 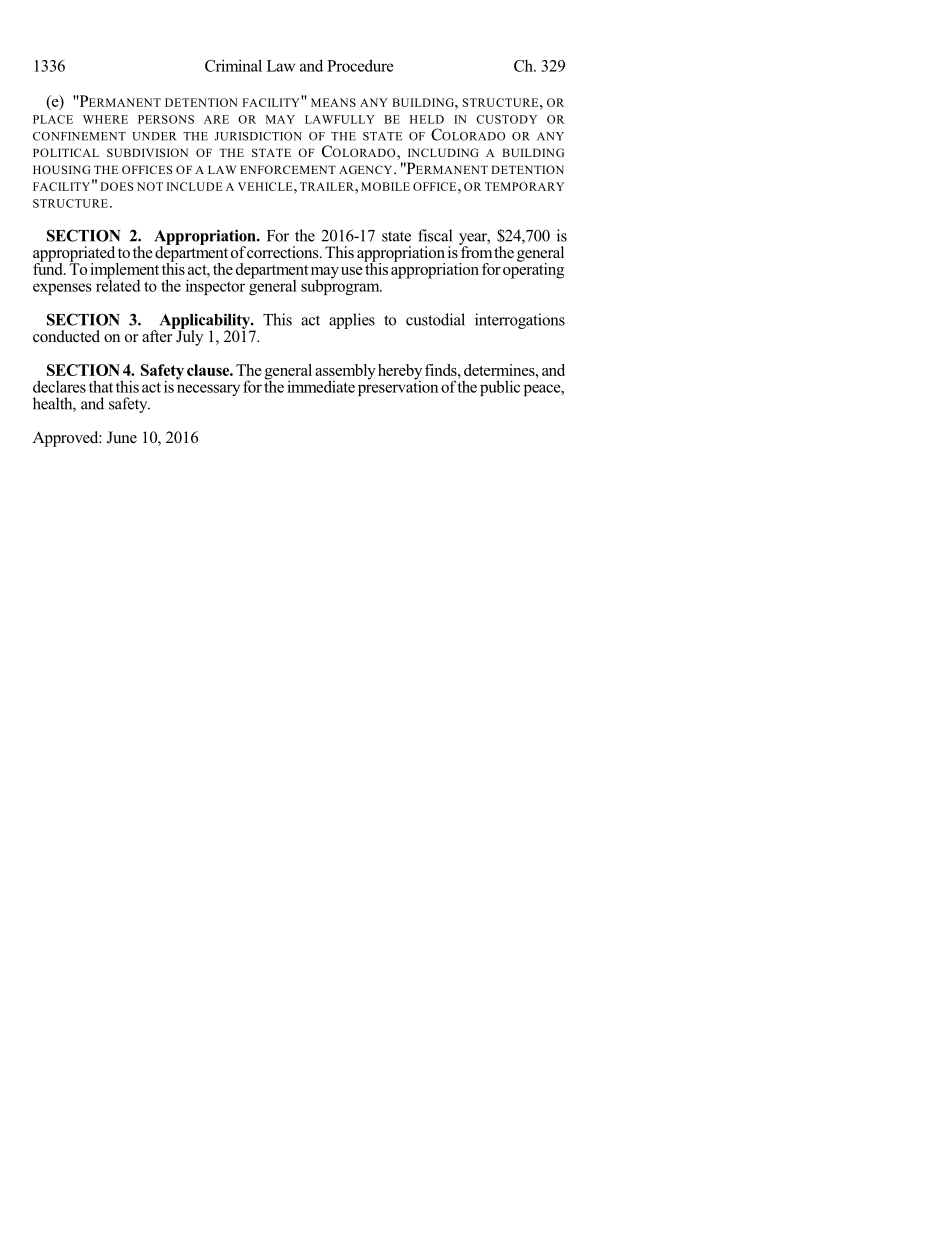 I want to click on CUSTODY, so click(x=506, y=119).
